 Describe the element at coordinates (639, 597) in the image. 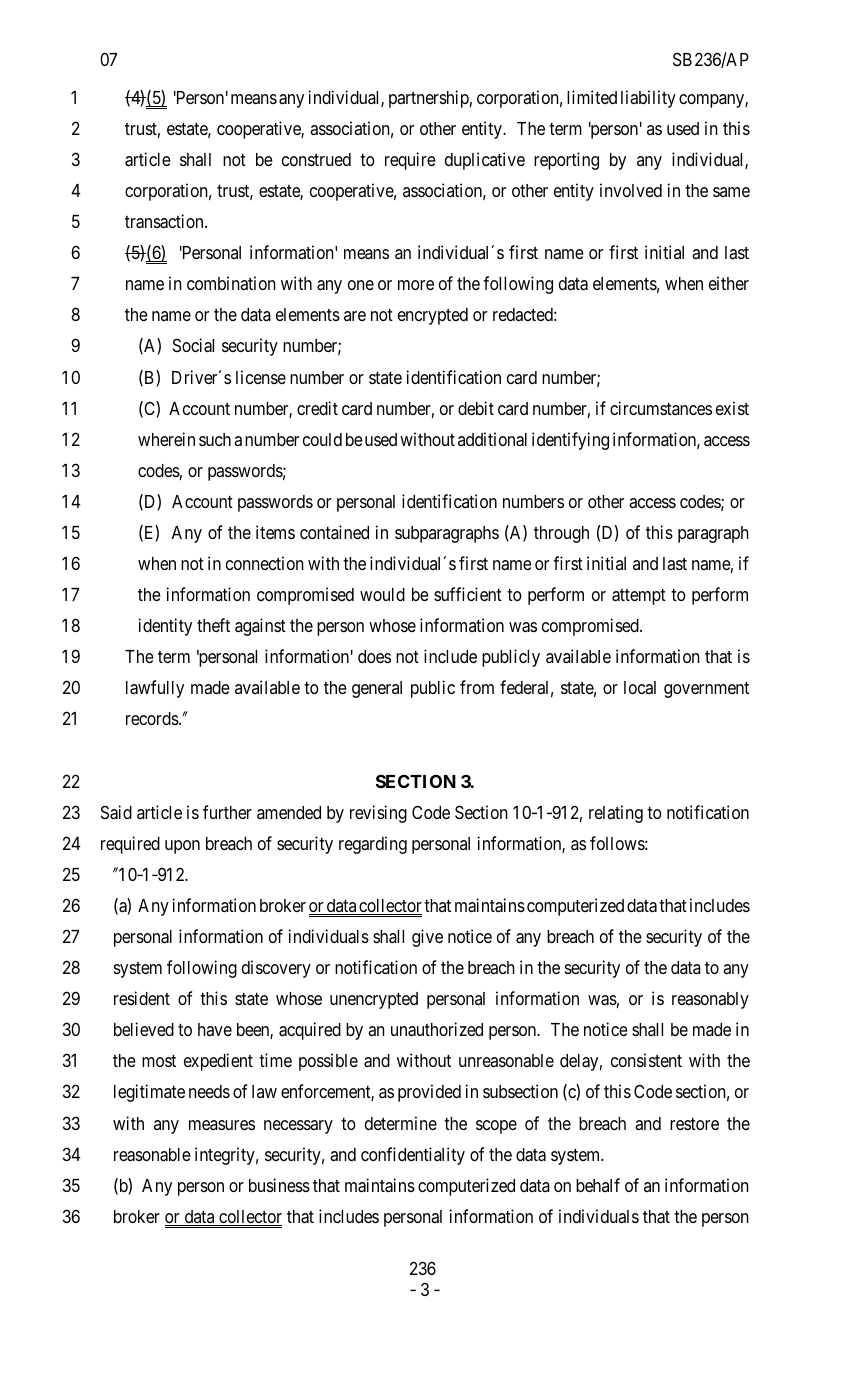

I see `attempt` at that location.
